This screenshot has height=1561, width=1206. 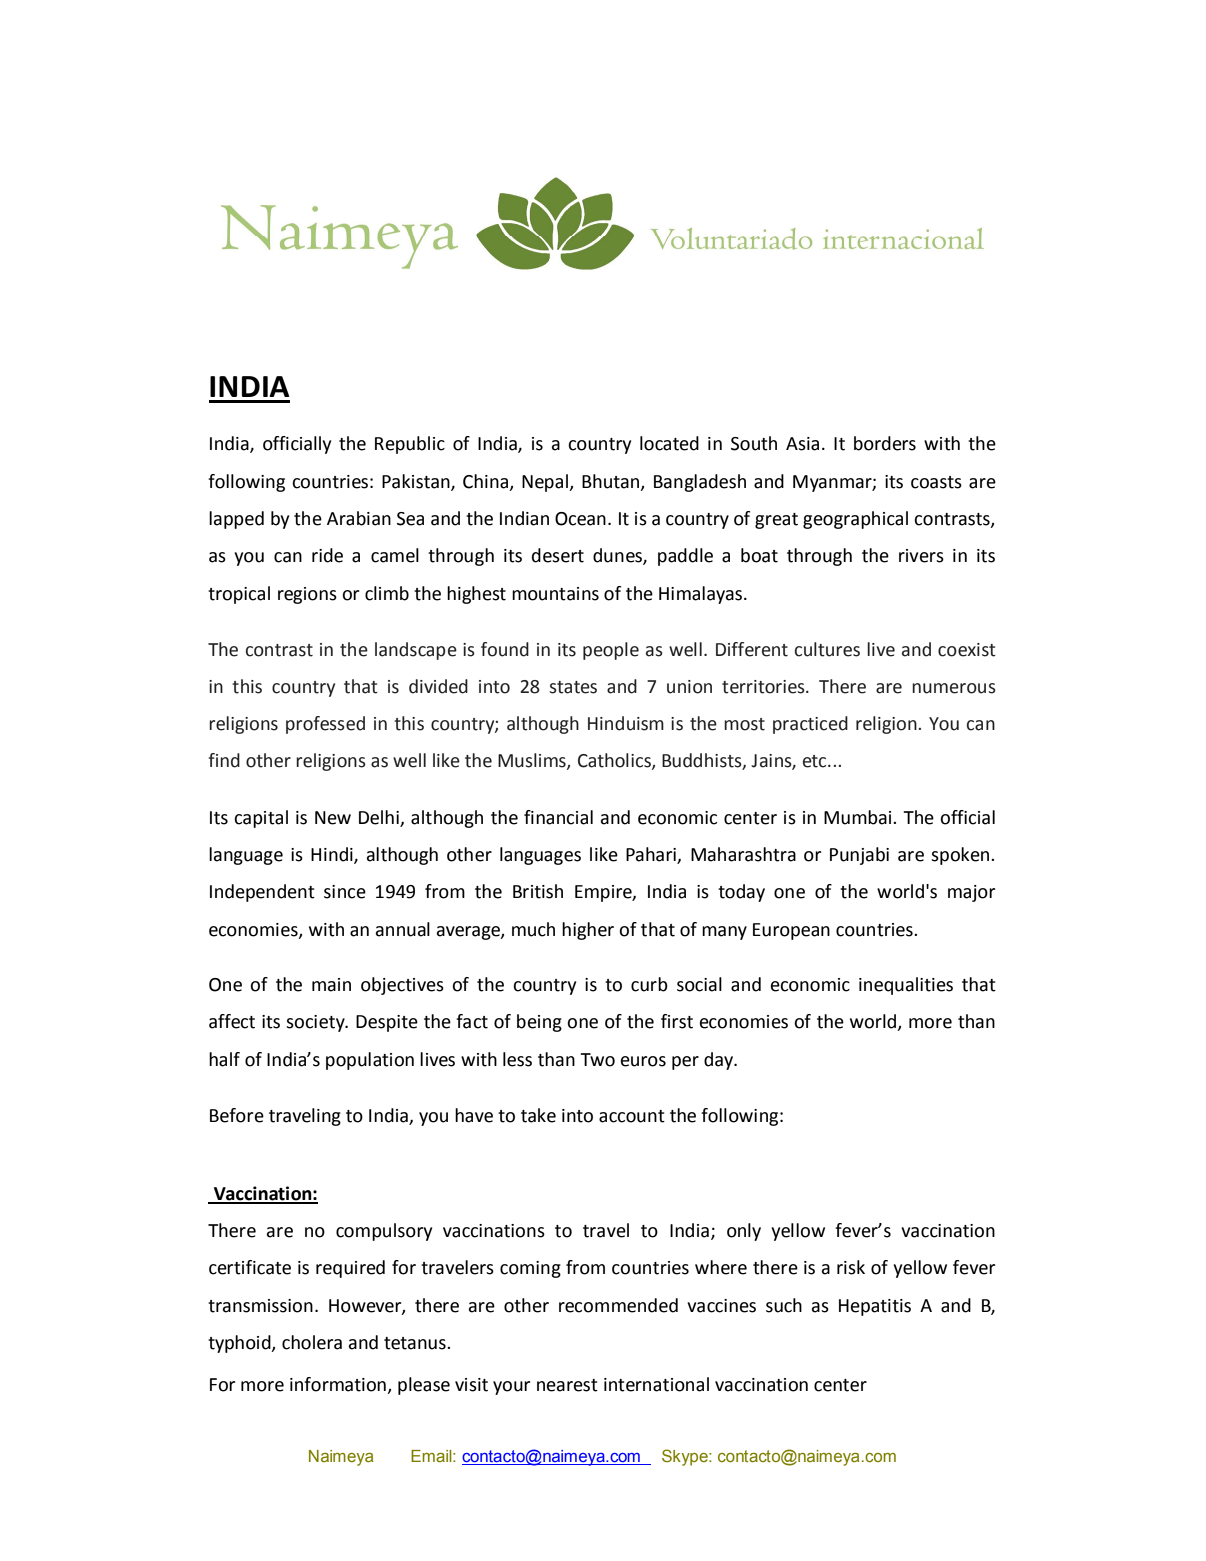 What do you see at coordinates (885, 443) in the screenshot?
I see `borders` at bounding box center [885, 443].
